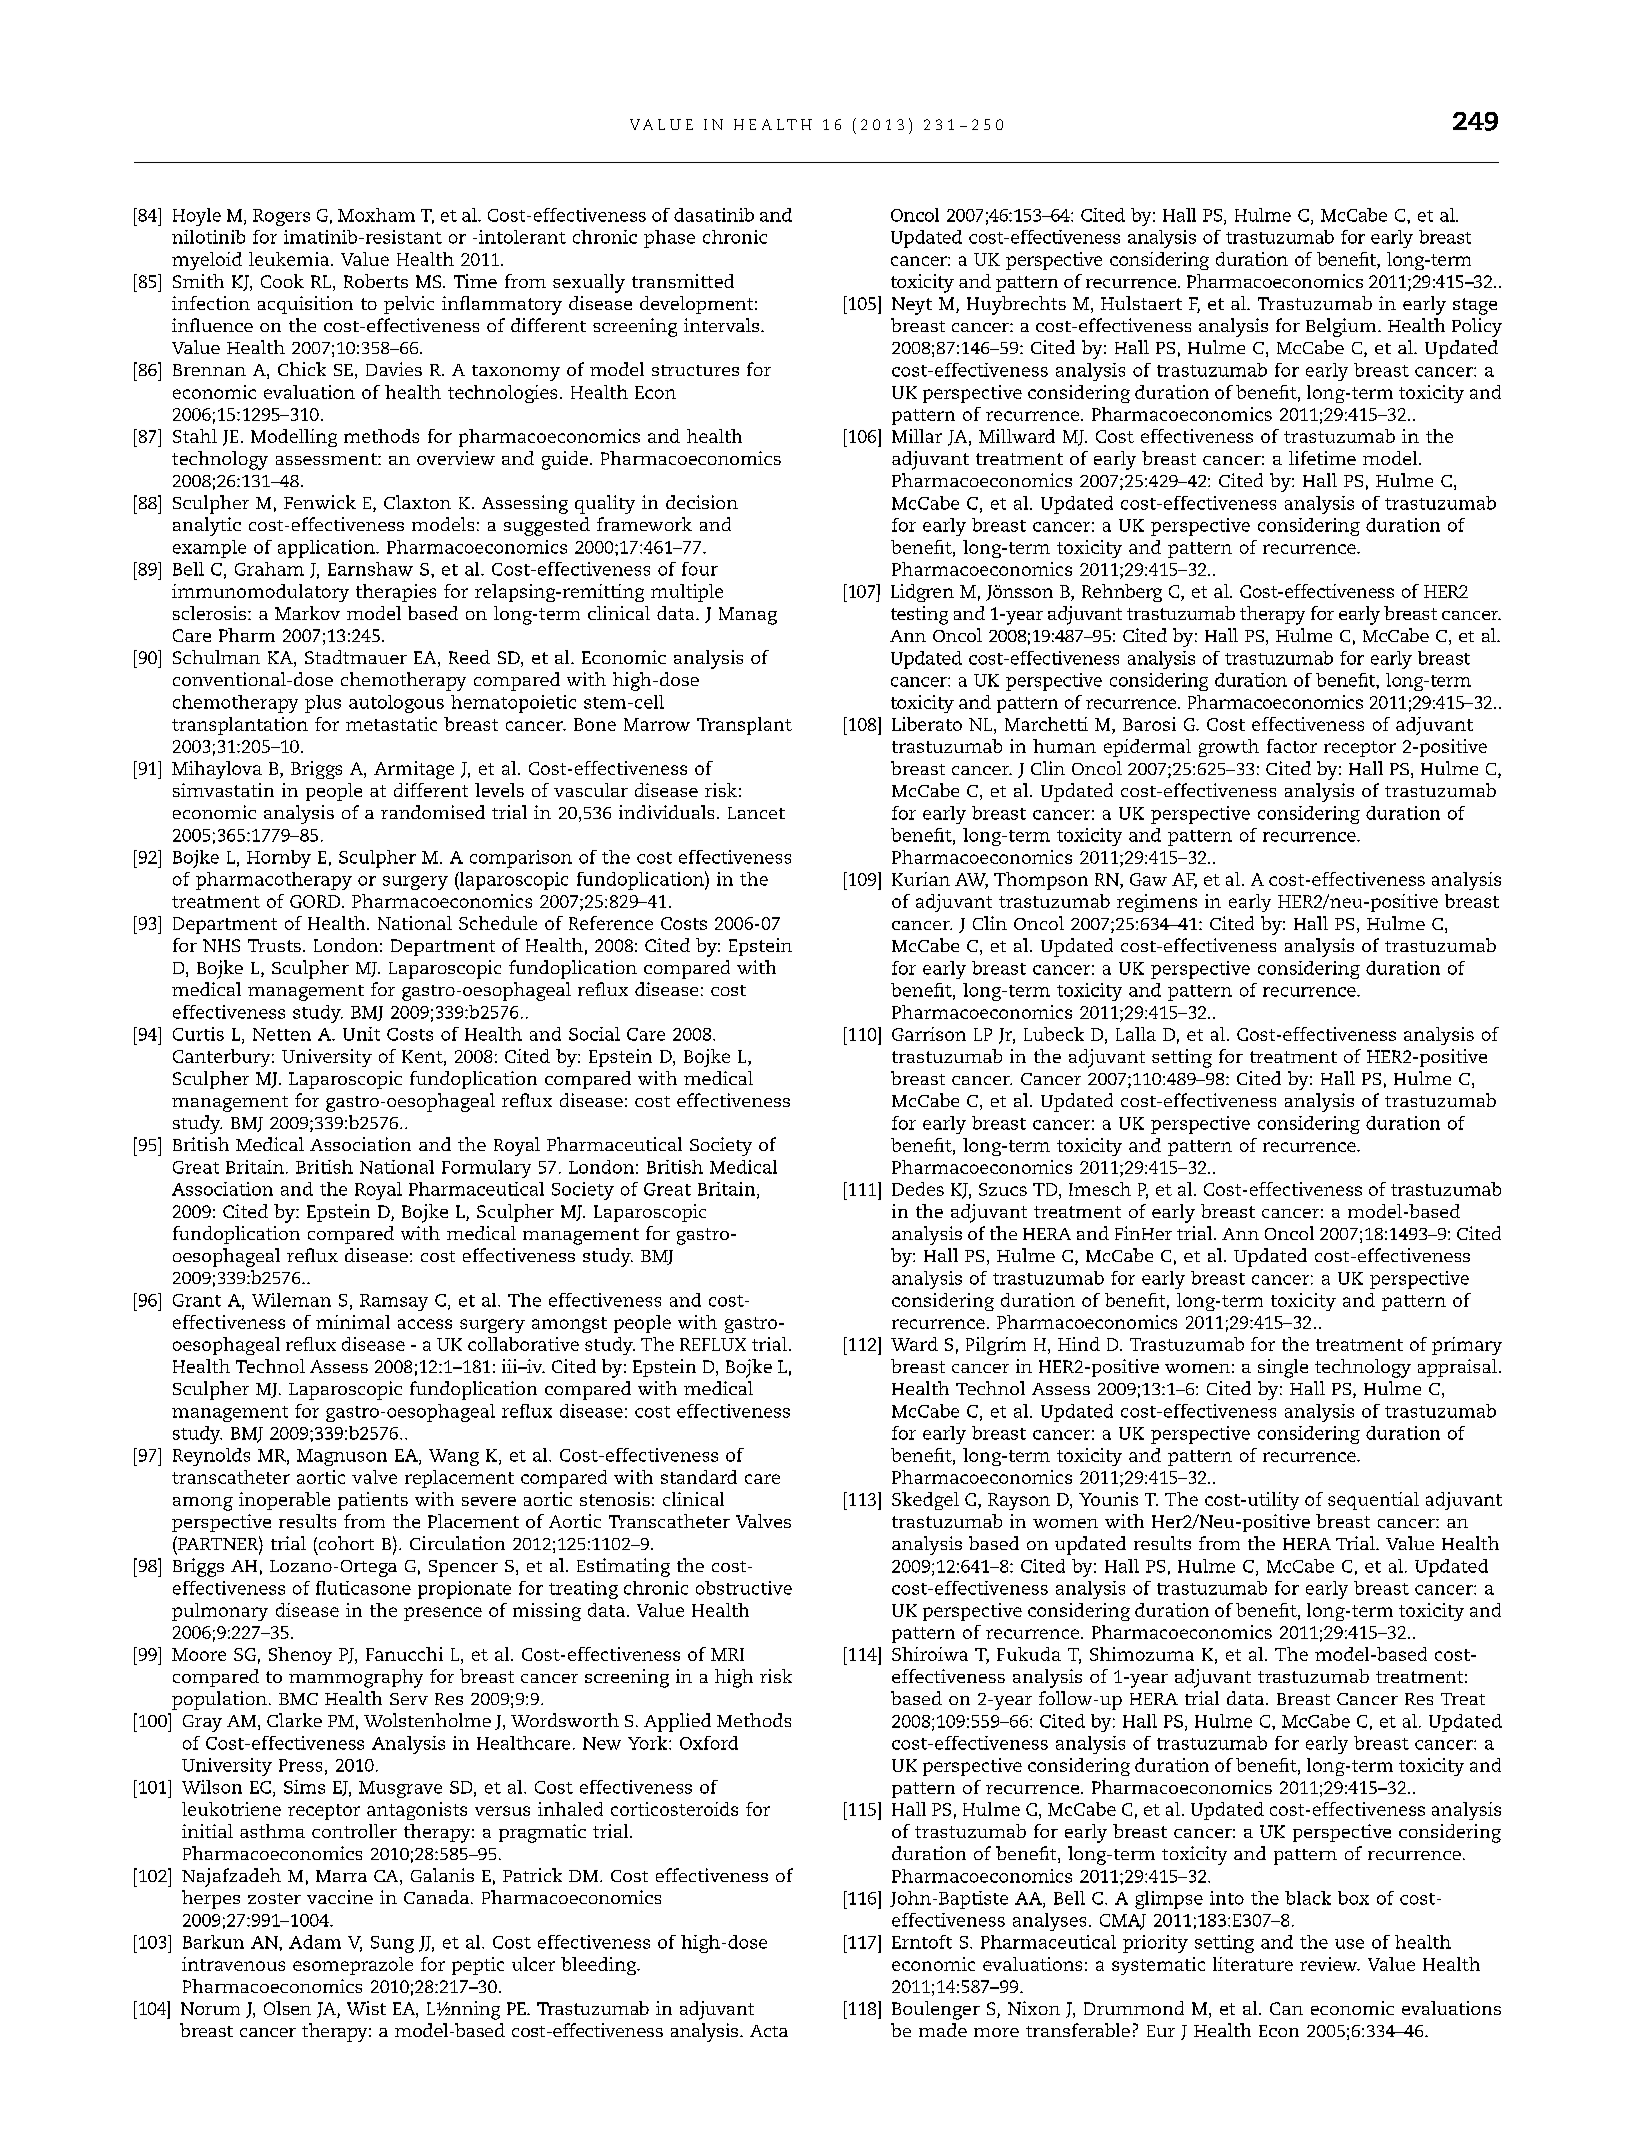 Image resolution: width=1634 pixels, height=2154 pixels. What do you see at coordinates (769, 2031) in the screenshot?
I see `Acta` at bounding box center [769, 2031].
